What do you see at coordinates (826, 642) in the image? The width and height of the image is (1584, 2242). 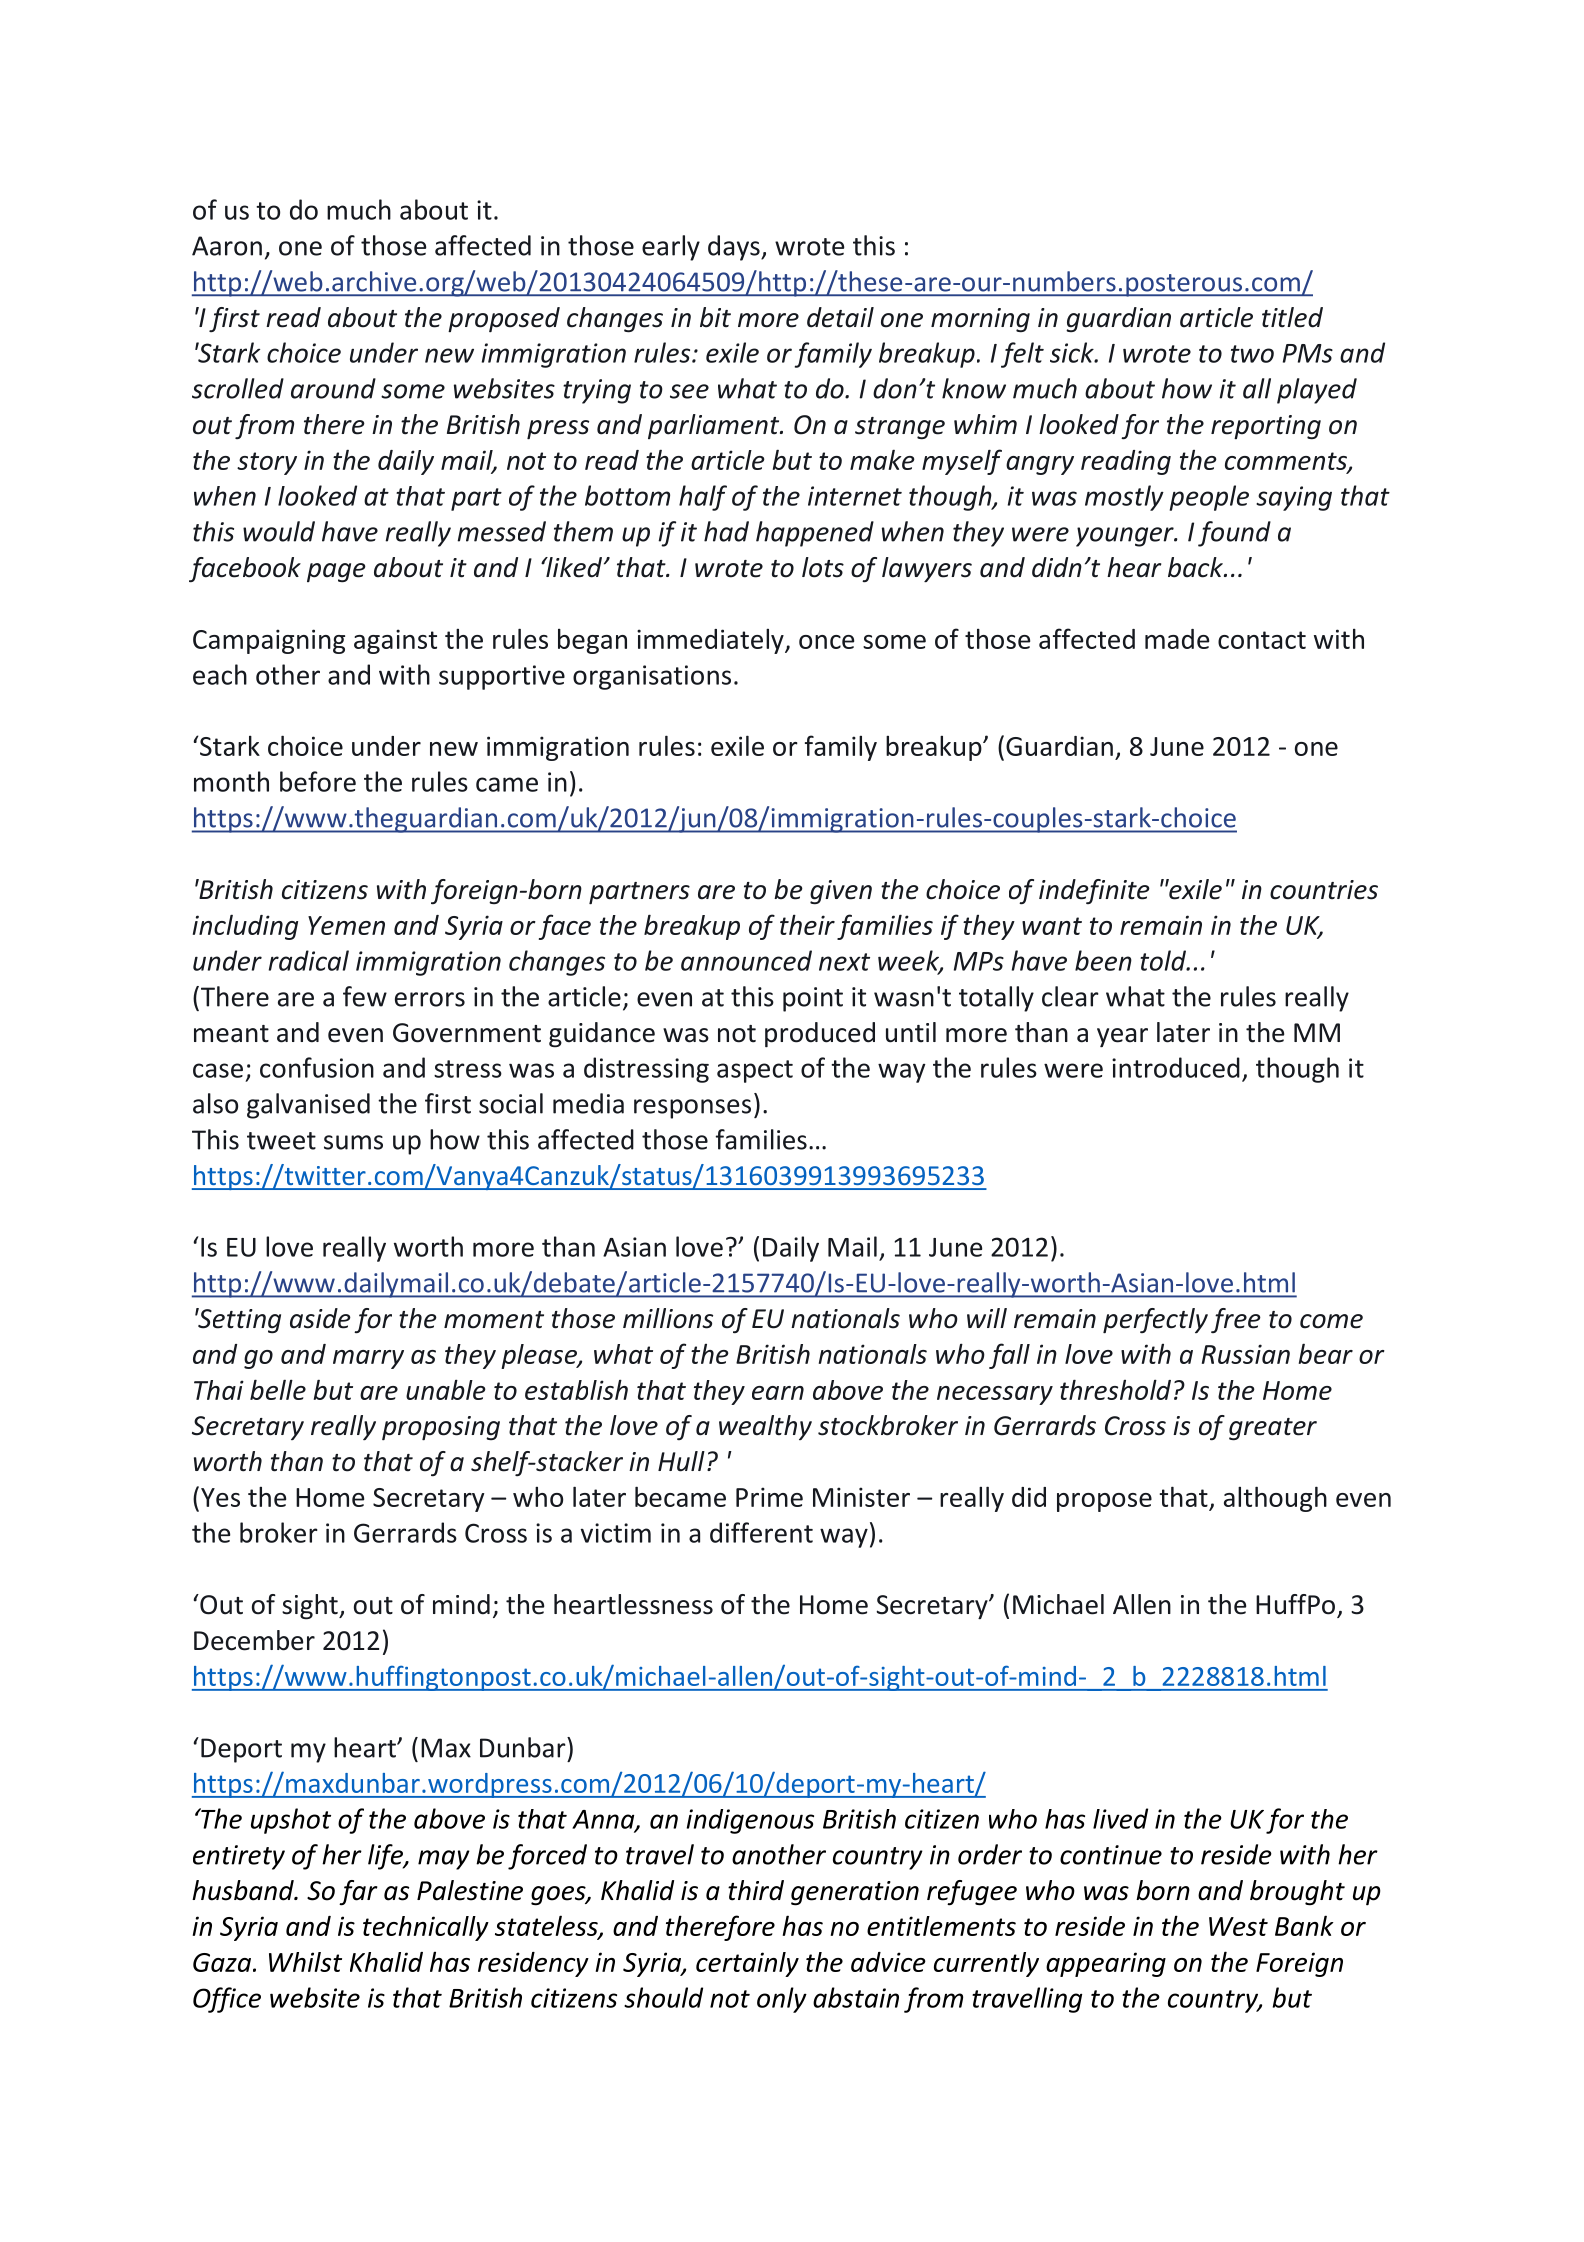 I see `once` at bounding box center [826, 642].
